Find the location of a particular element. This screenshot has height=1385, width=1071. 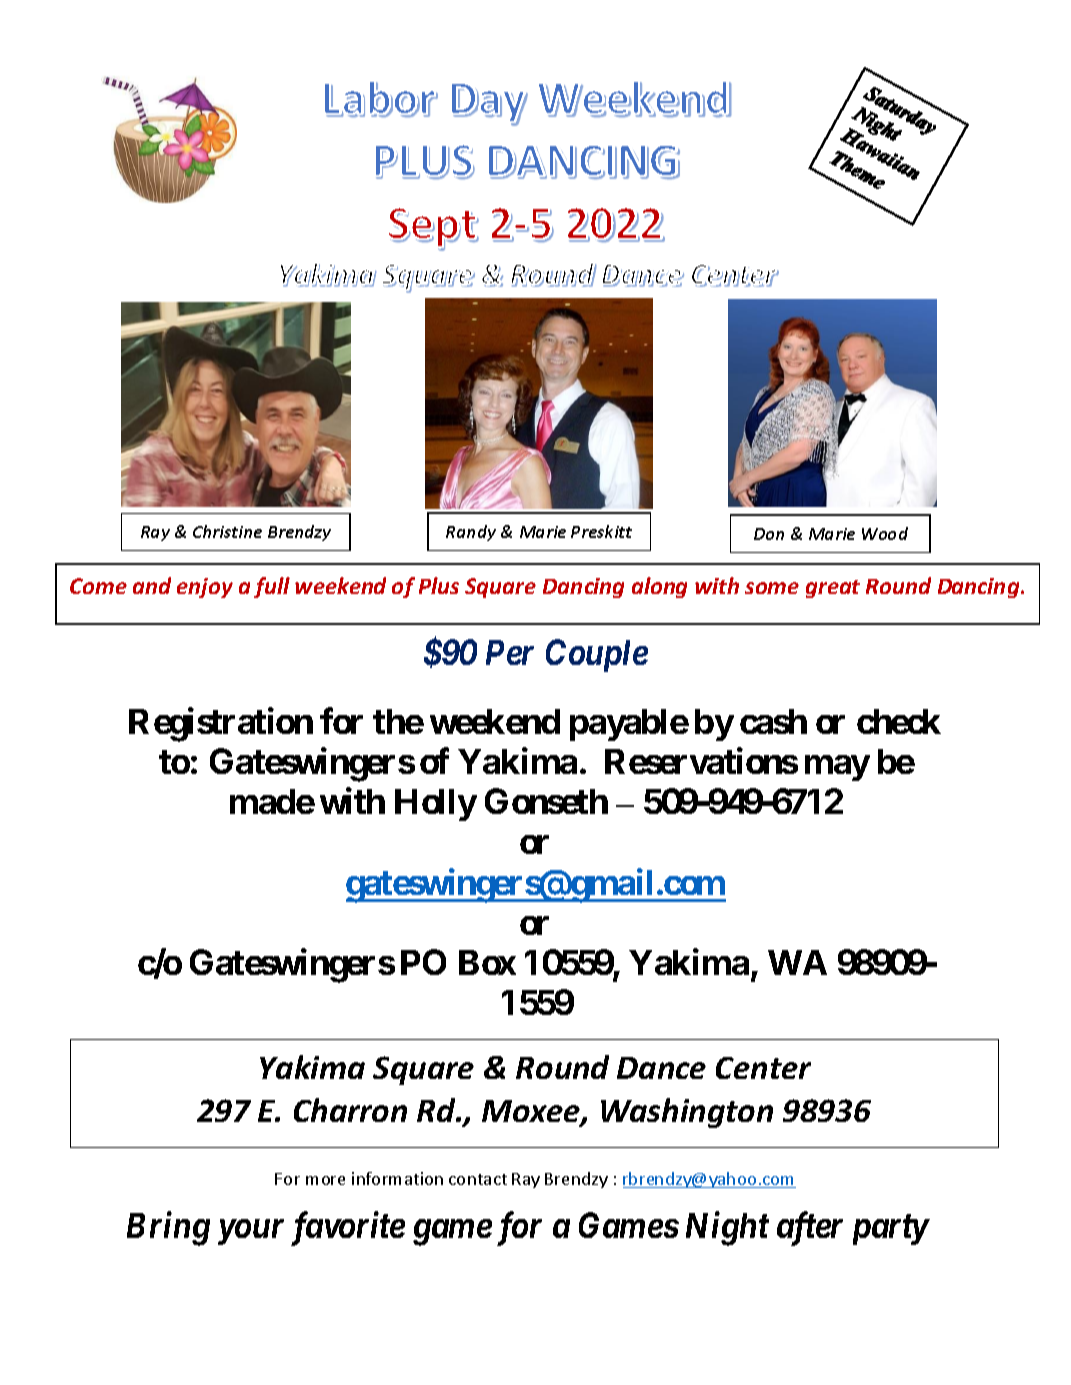

contact is located at coordinates (478, 1179).
